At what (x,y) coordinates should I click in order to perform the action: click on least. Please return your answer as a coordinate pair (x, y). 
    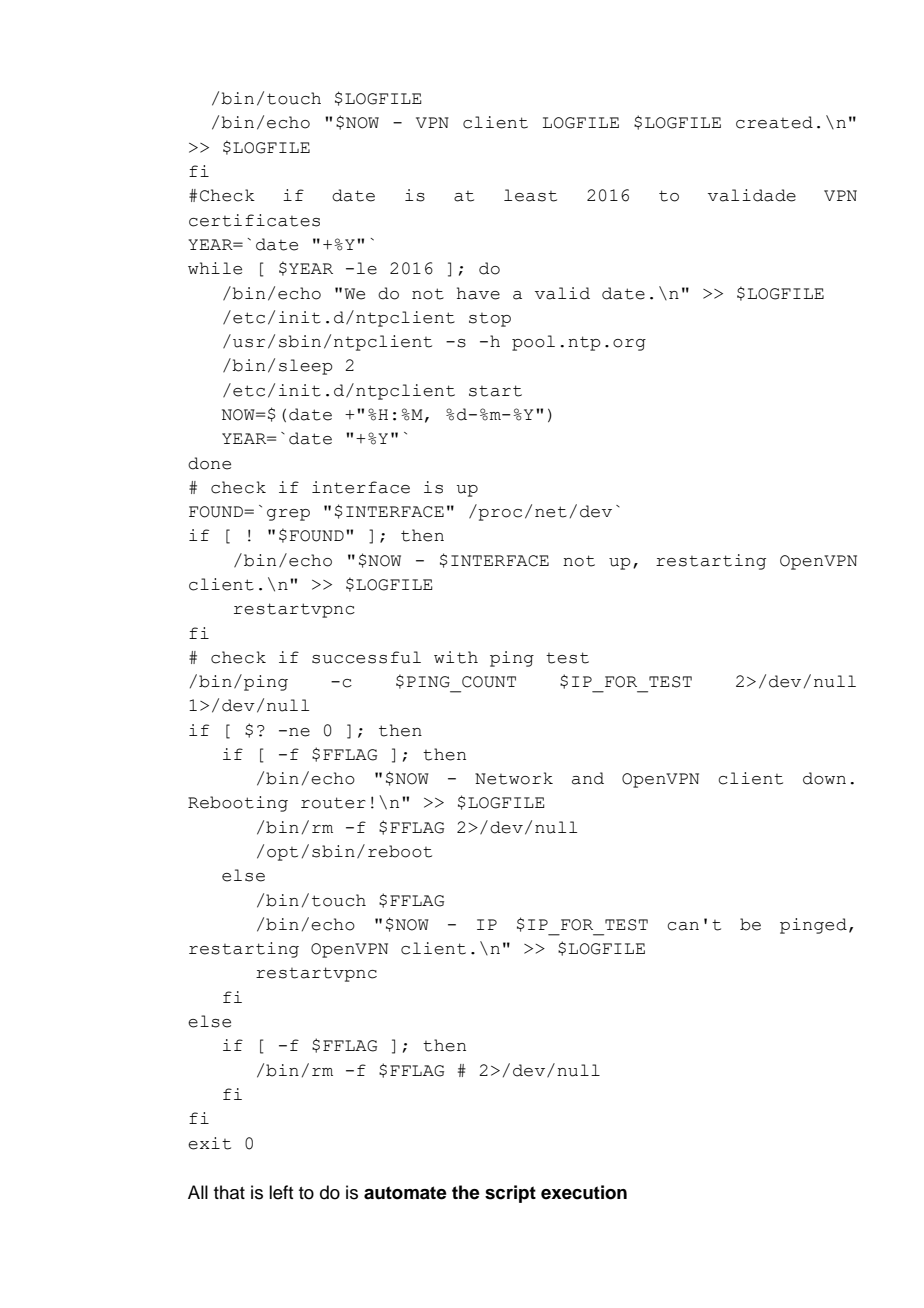
    Looking at the image, I should click on (530, 195).
